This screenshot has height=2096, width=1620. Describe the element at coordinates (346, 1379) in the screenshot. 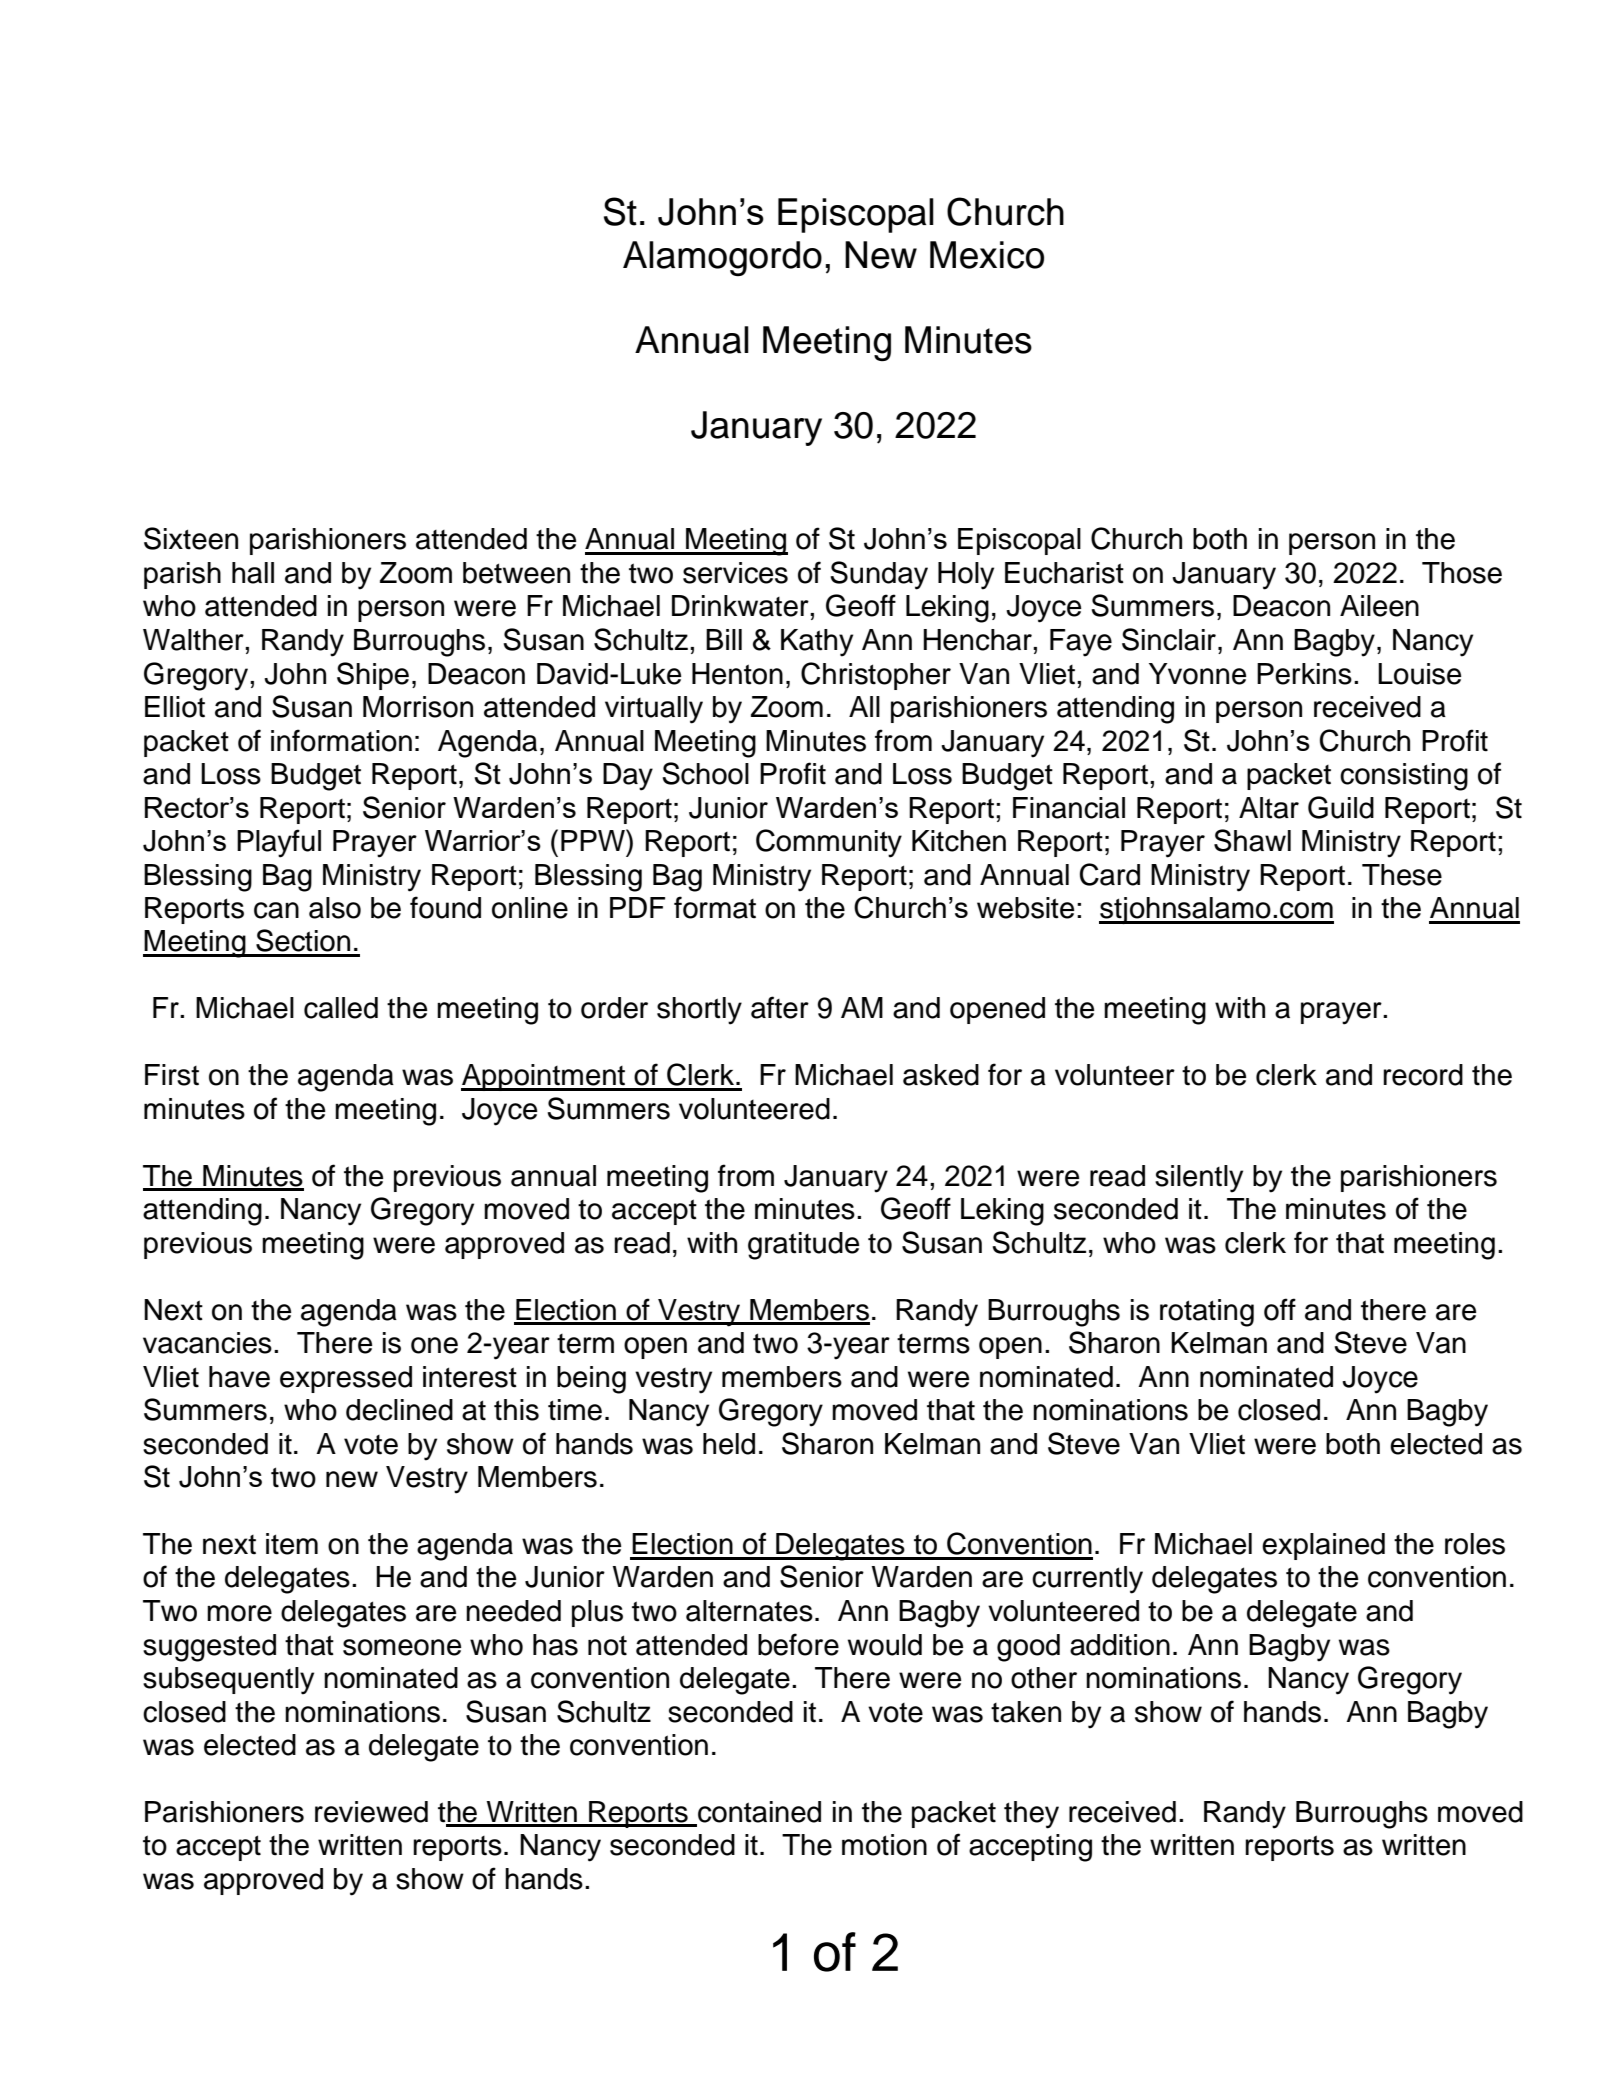

I see `expressed` at that location.
